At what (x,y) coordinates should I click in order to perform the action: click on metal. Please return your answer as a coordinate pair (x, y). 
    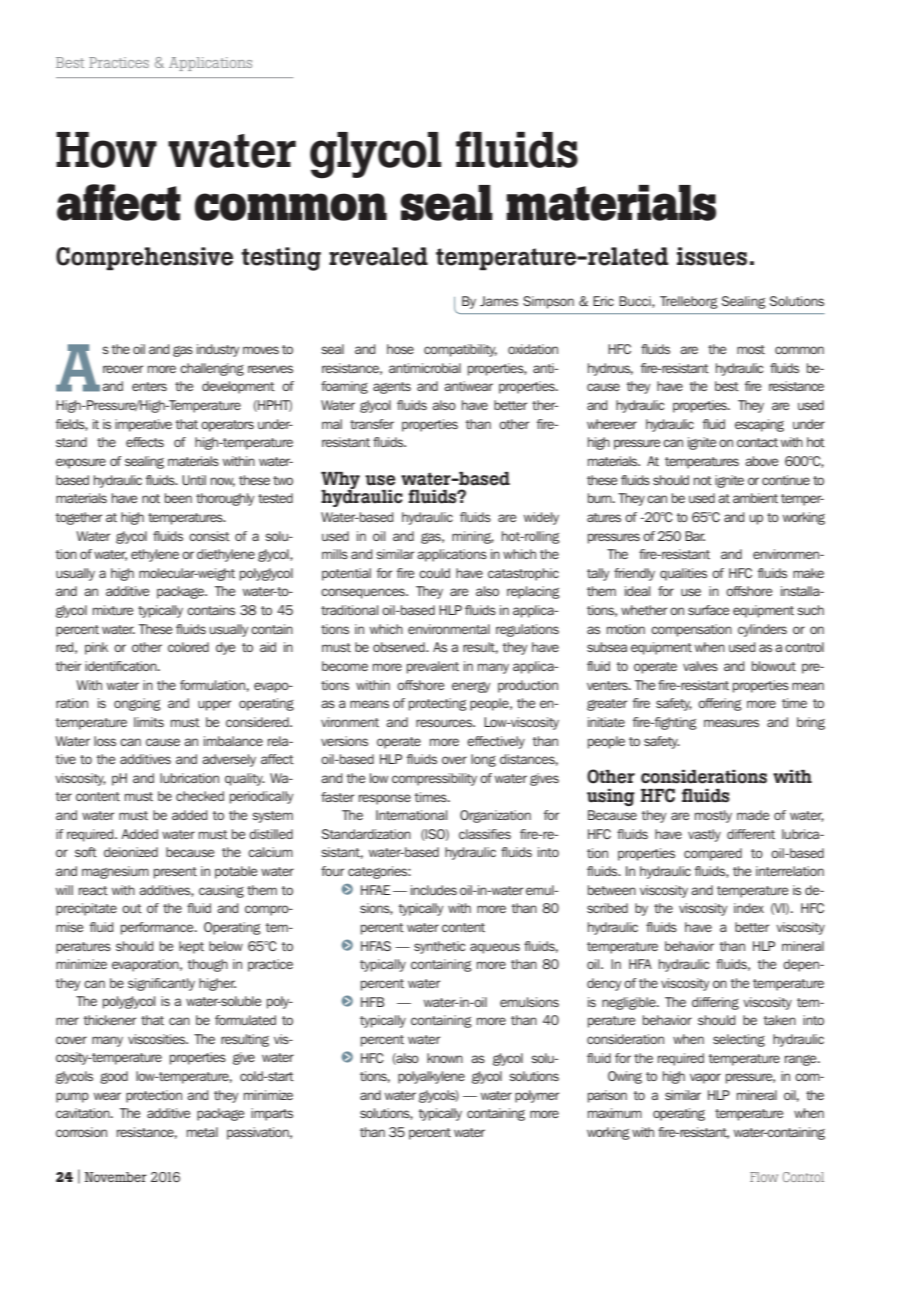
    Looking at the image, I should click on (202, 1132).
